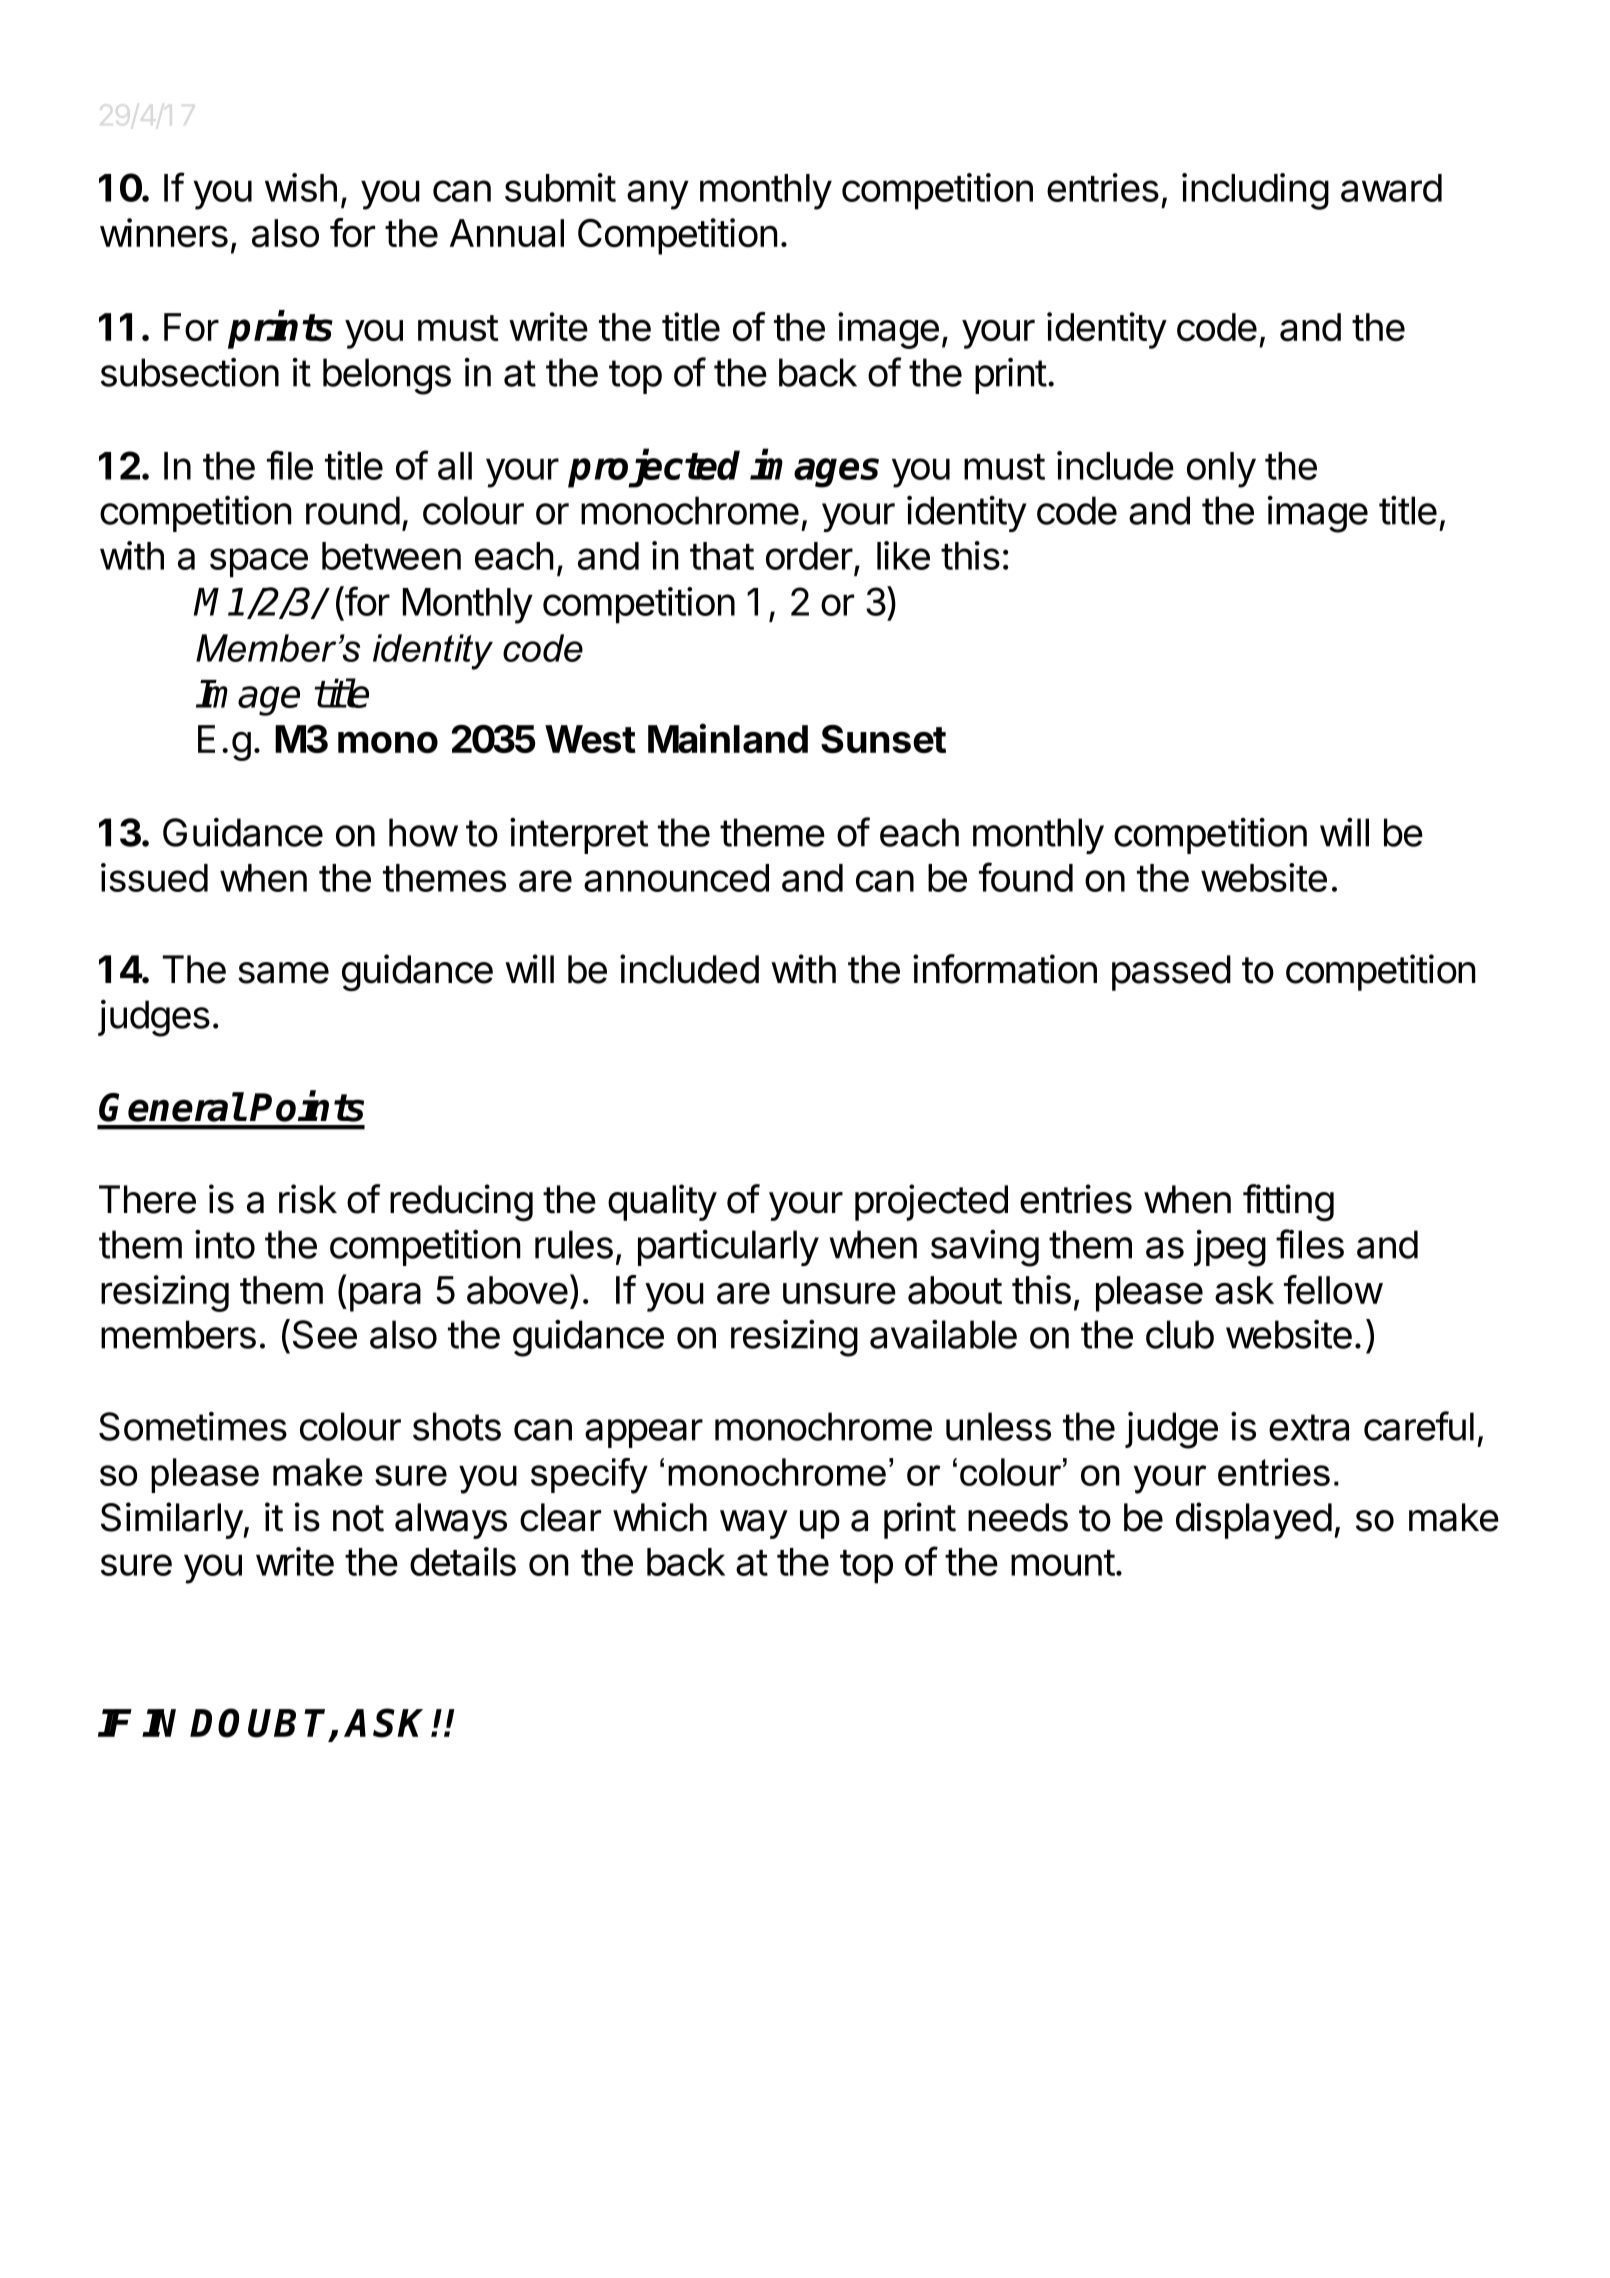 The image size is (1610, 2278). I want to click on Similarly, so click(172, 1520).
